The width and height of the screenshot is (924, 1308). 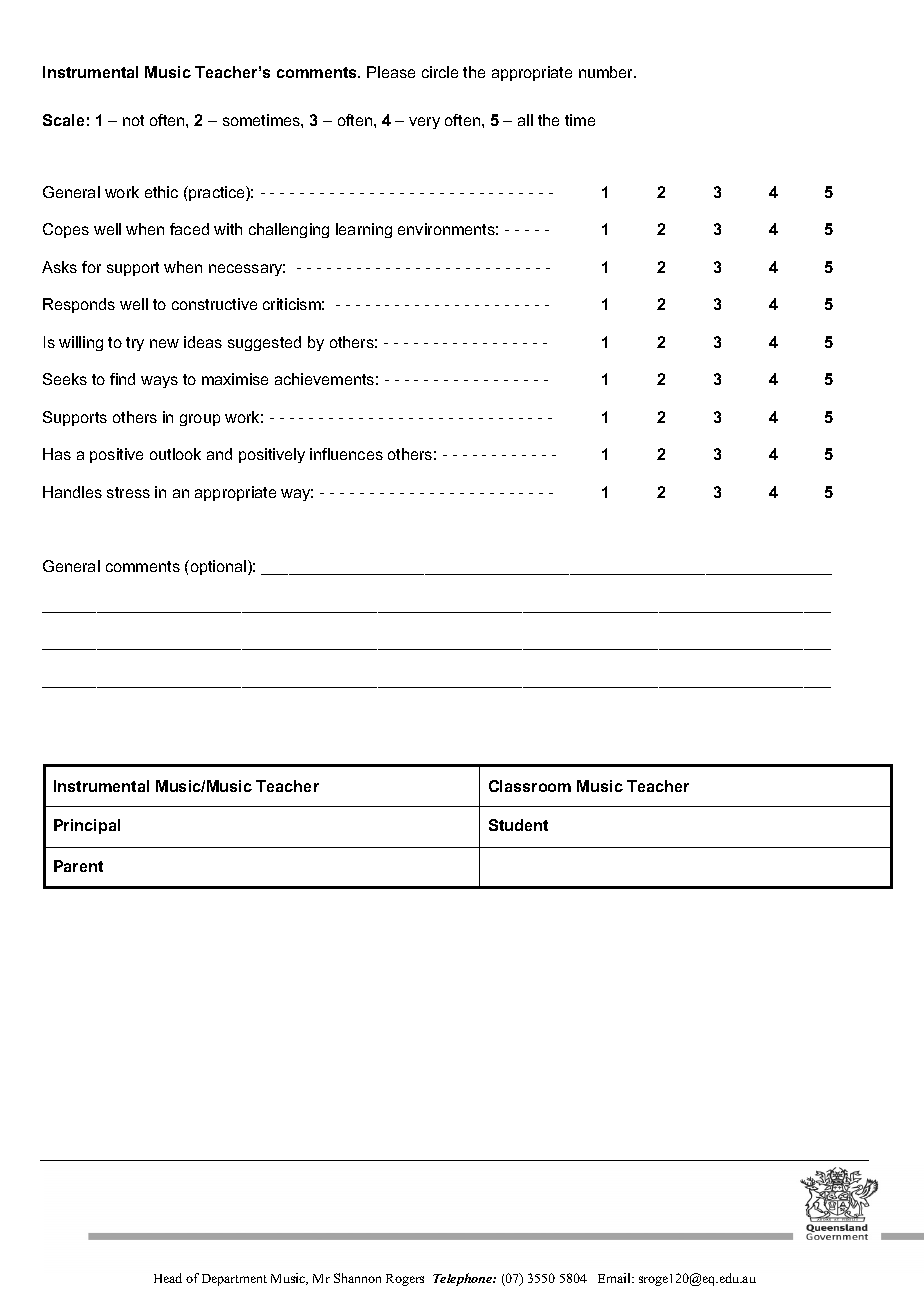 I want to click on not, so click(x=133, y=120).
